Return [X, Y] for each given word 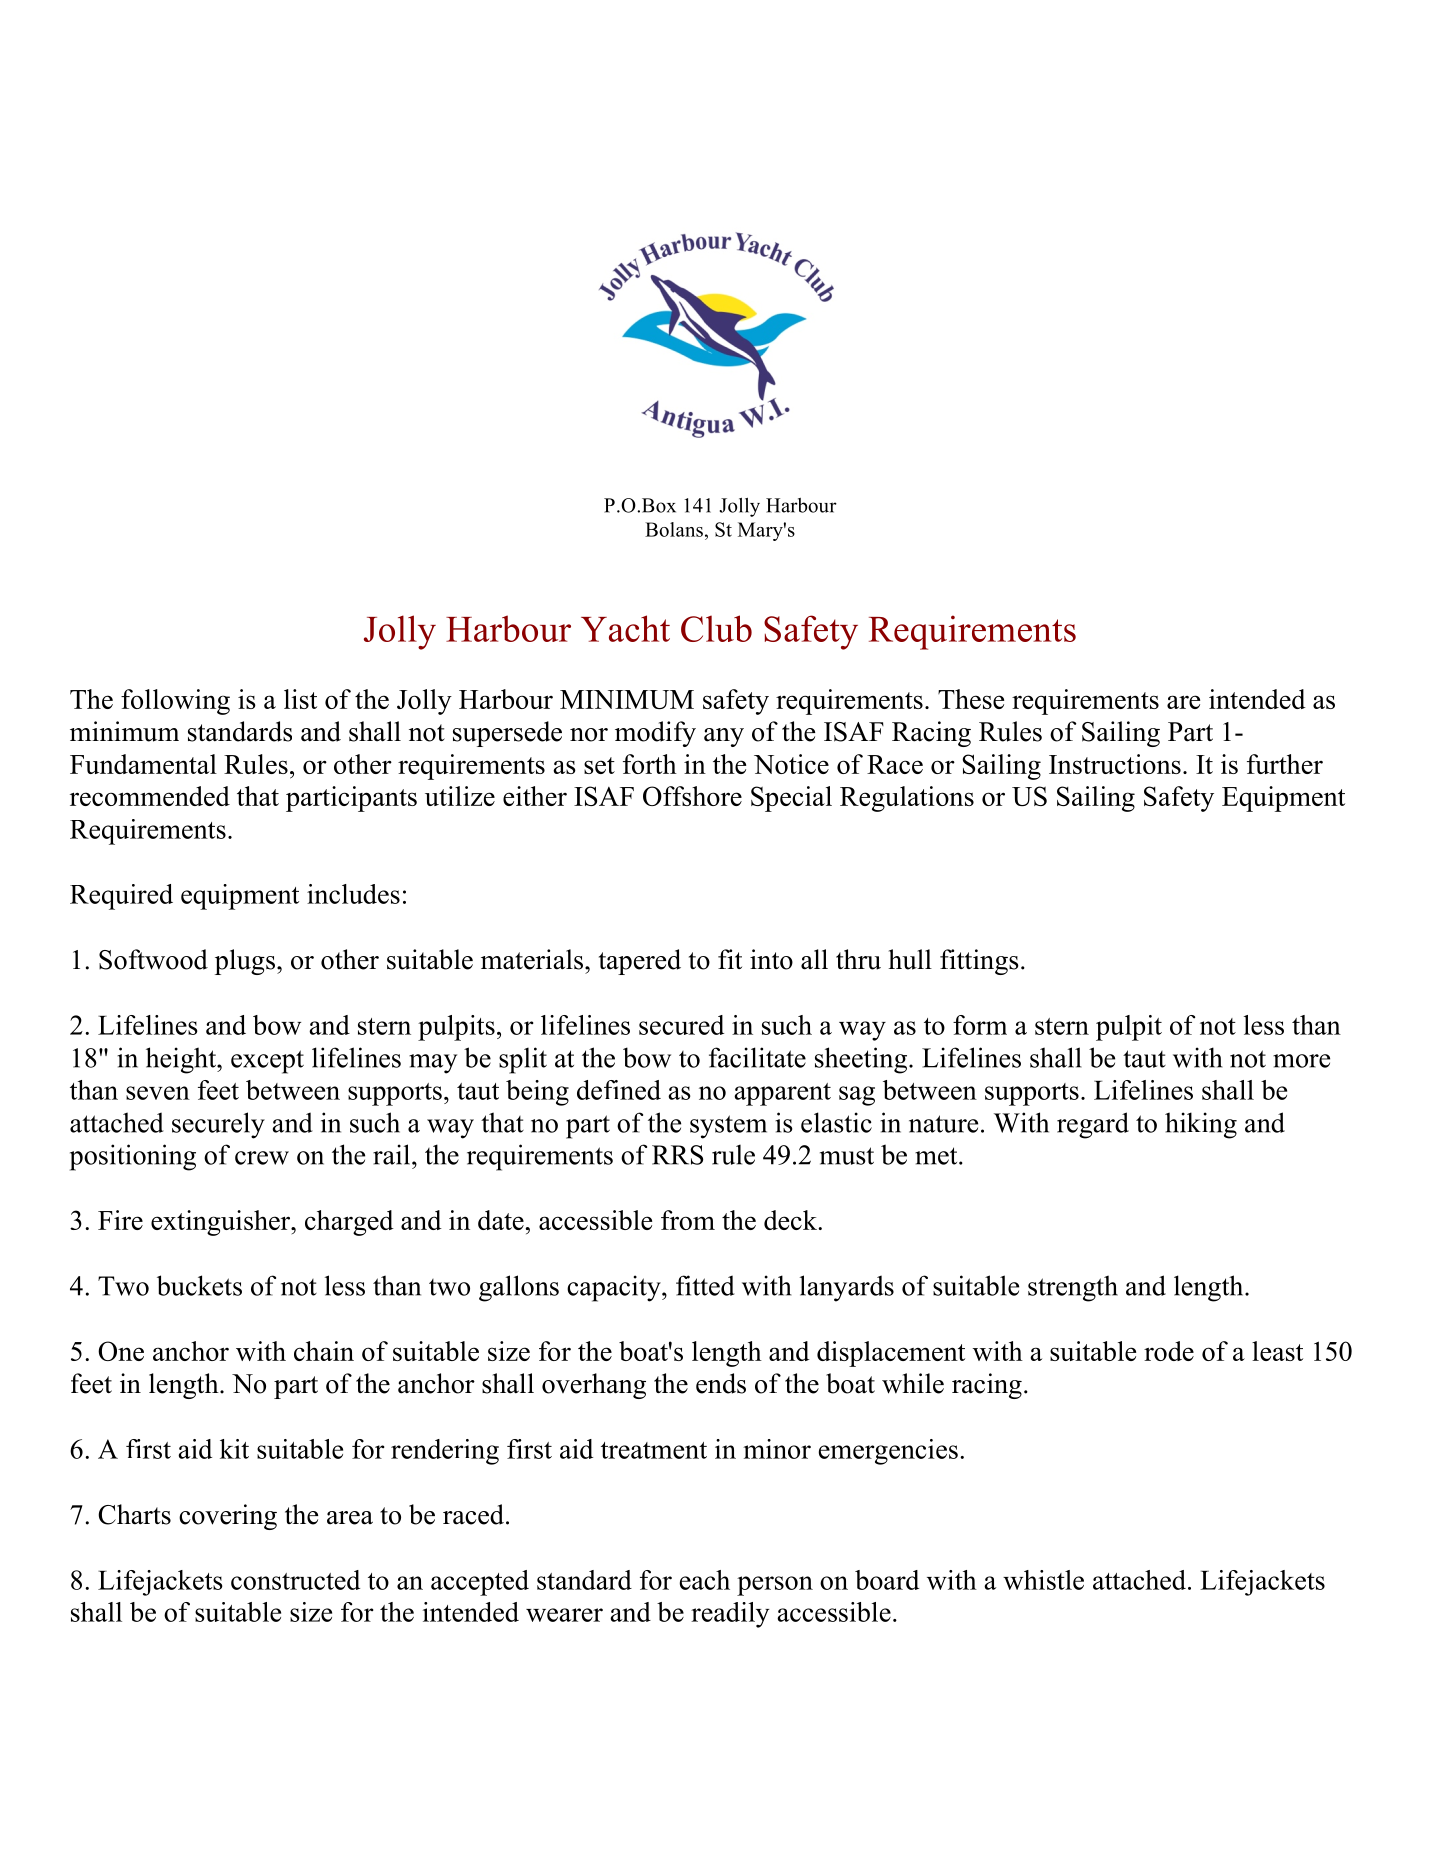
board [887, 1580]
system [728, 1127]
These [971, 699]
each [705, 1580]
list [300, 699]
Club [716, 628]
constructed [295, 1580]
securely [218, 1125]
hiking [1201, 1125]
